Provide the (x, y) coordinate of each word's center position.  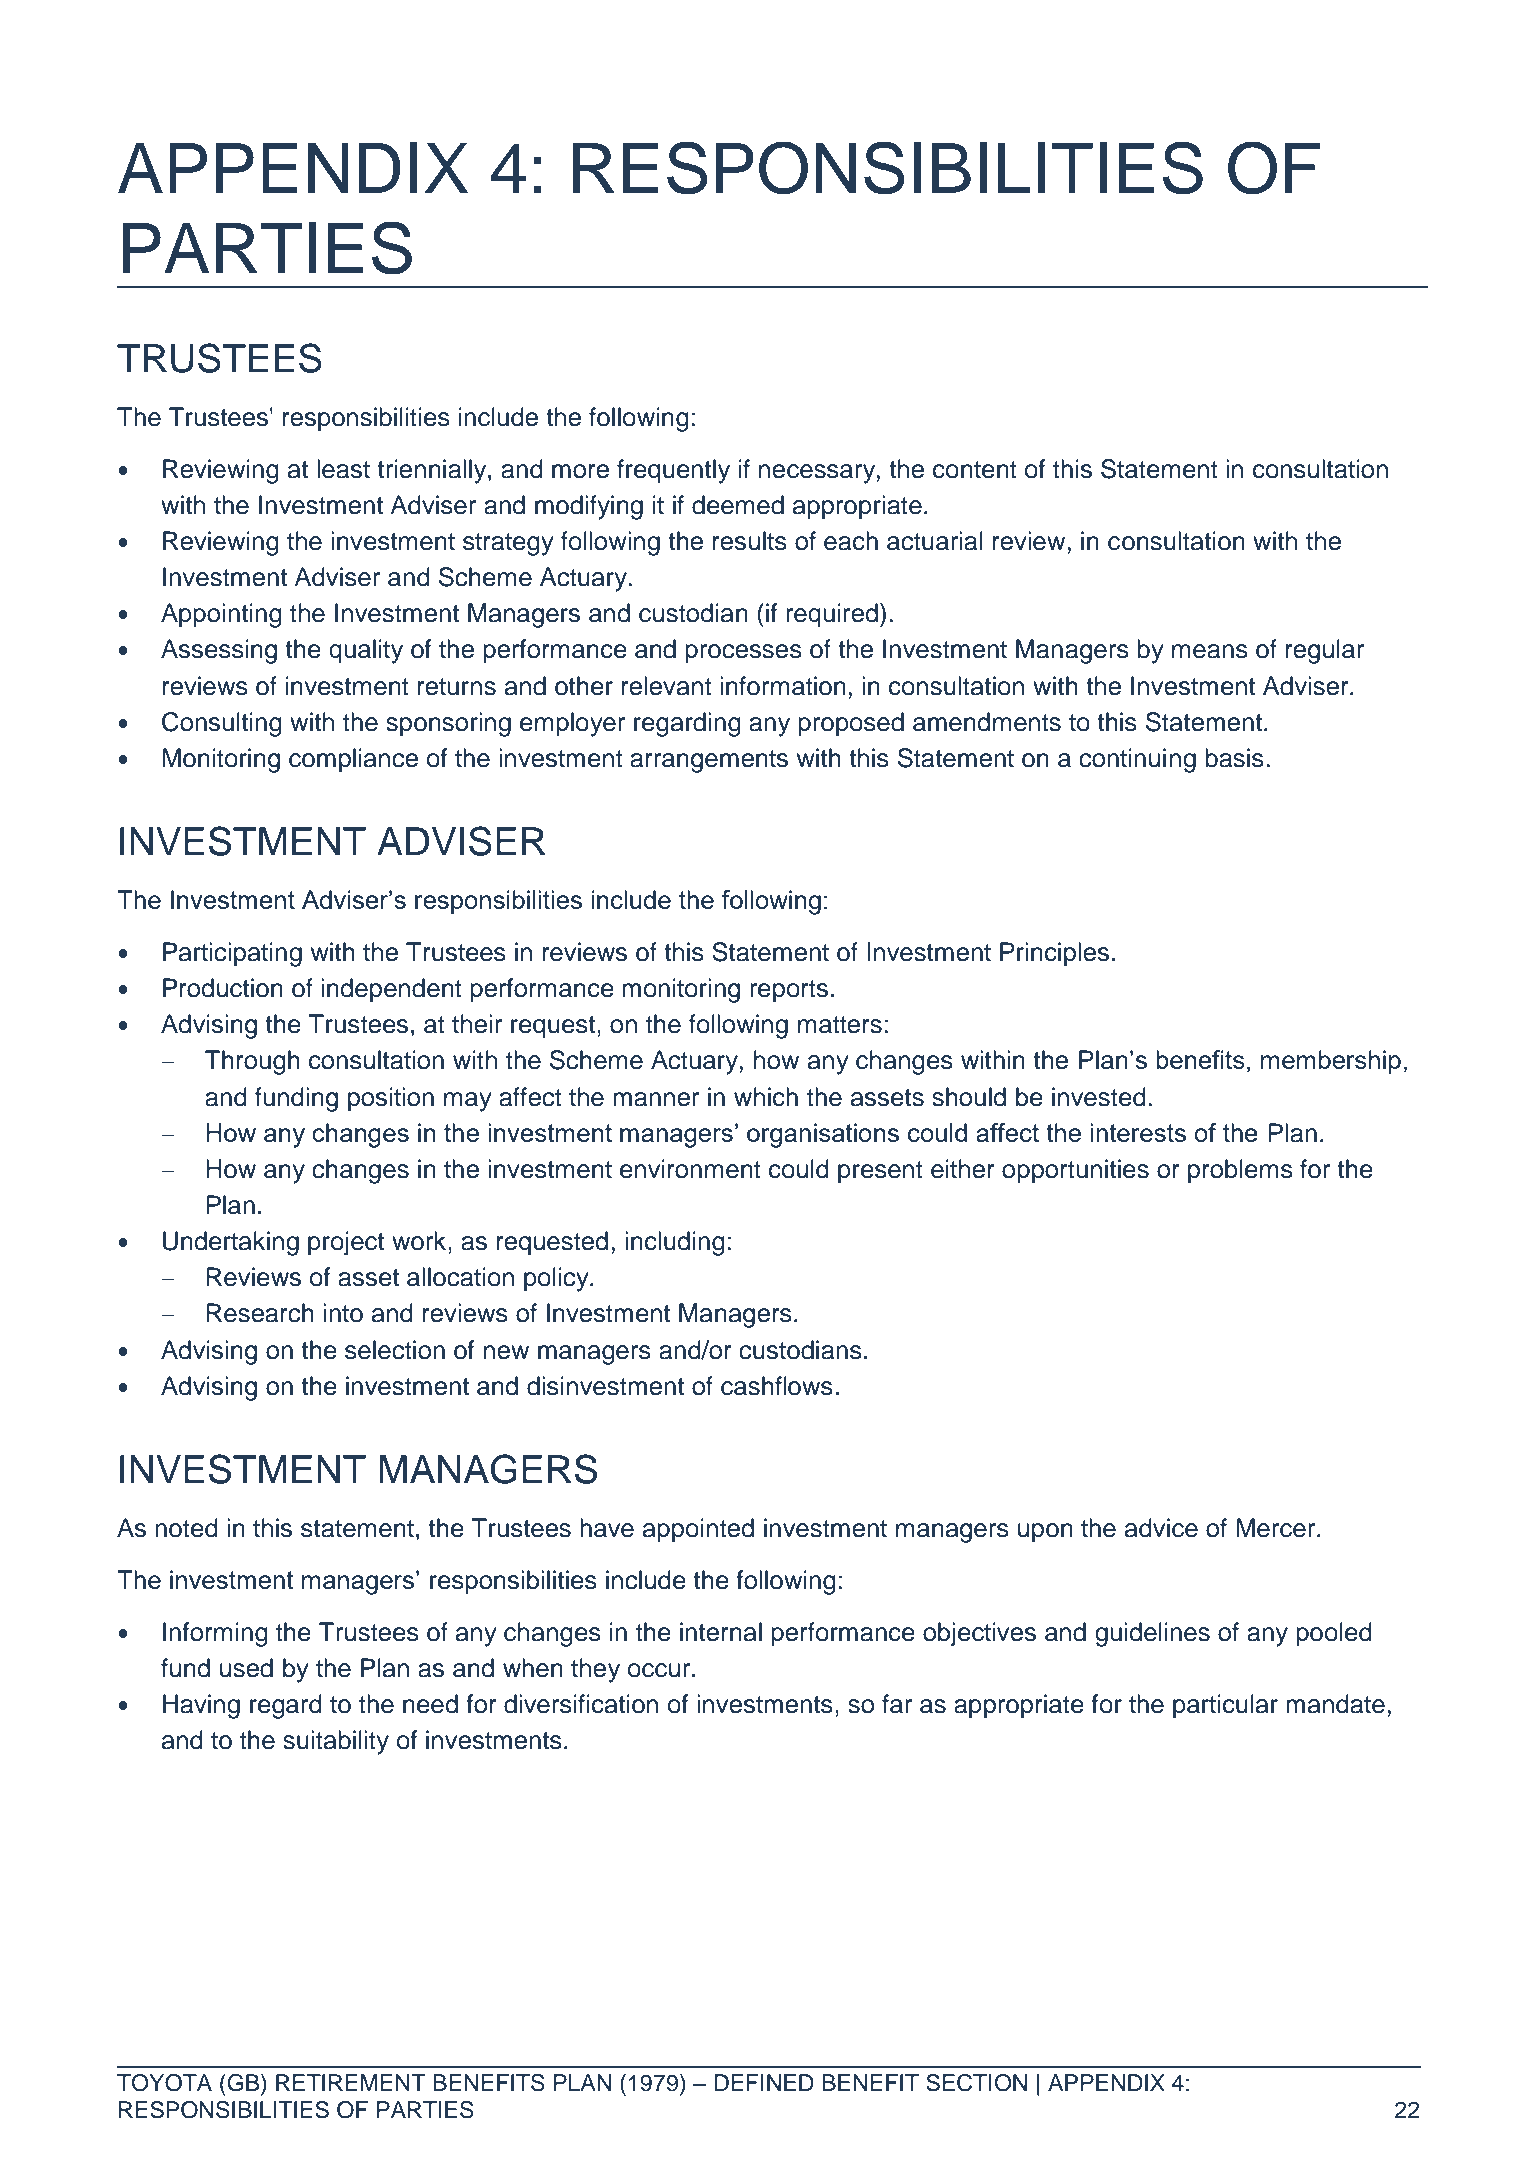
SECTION (976, 2083)
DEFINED (764, 2082)
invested (1099, 1097)
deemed (738, 505)
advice (1161, 1528)
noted (186, 1528)
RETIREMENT (351, 2082)
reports (789, 991)
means (1210, 651)
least (343, 469)
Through (252, 1062)
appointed (698, 1530)
